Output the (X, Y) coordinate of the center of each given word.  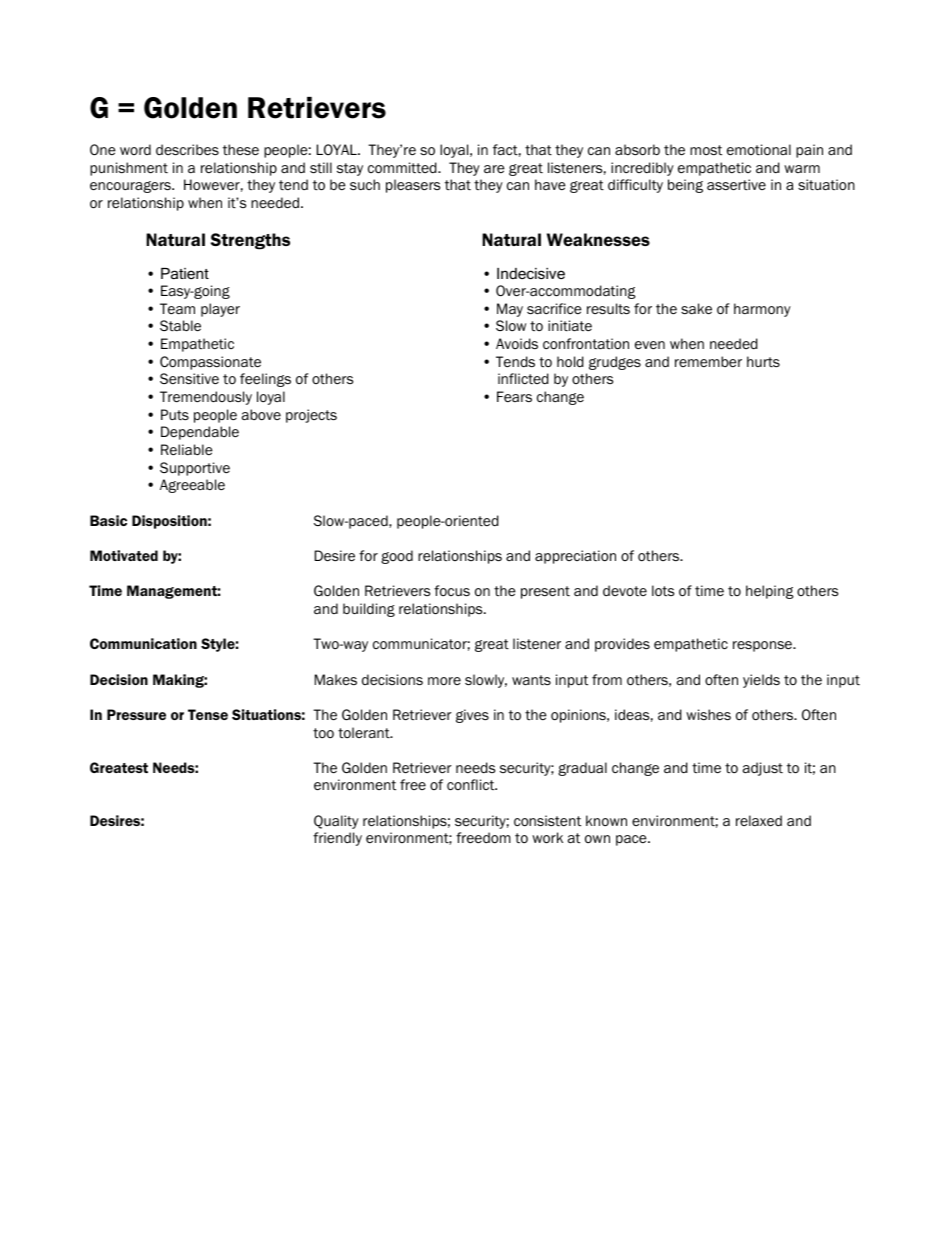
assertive (736, 185)
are (494, 169)
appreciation (575, 557)
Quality (336, 822)
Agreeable (192, 486)
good (397, 557)
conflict (472, 784)
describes (187, 150)
